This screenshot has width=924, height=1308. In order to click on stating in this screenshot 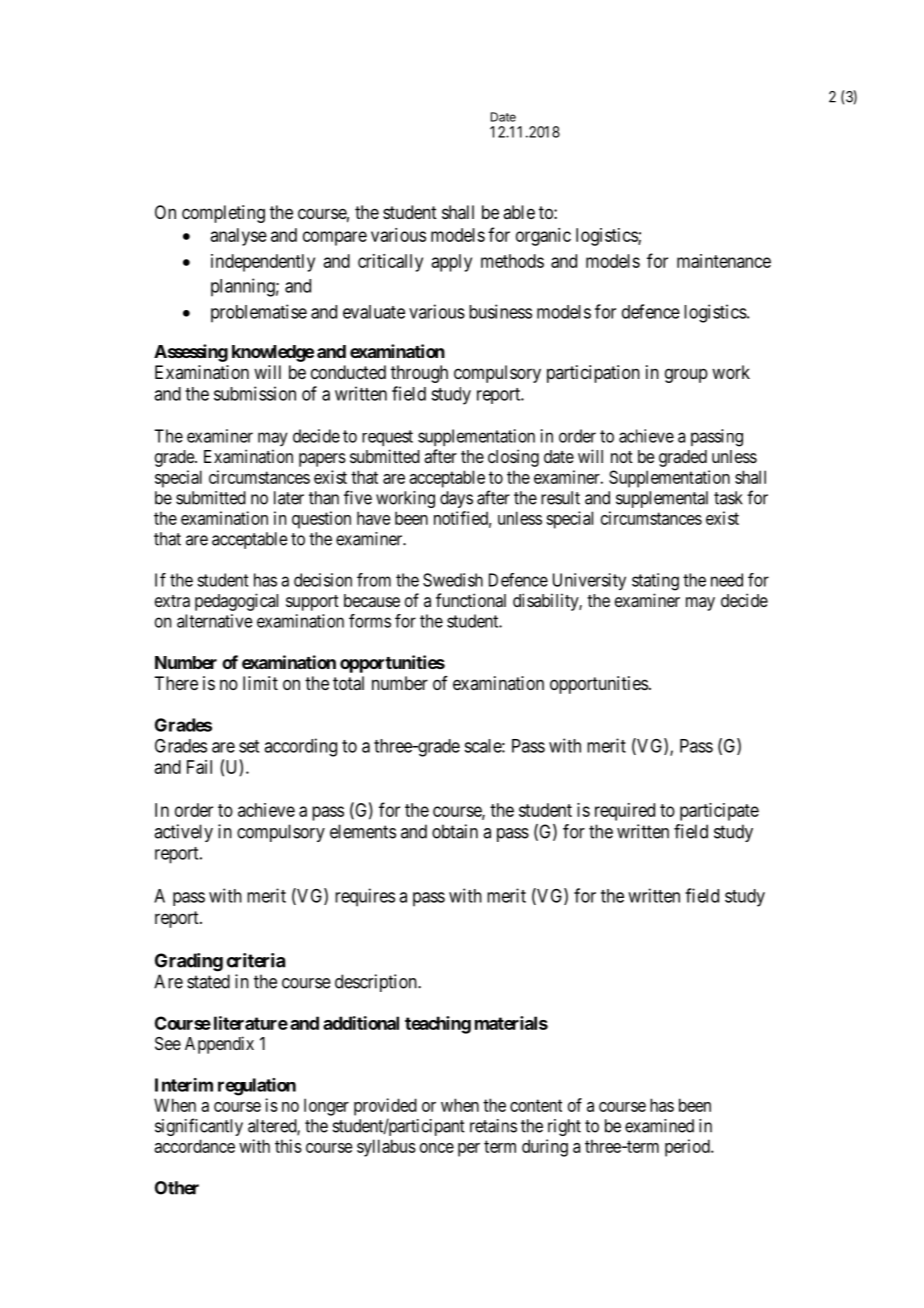, I will do `click(655, 582)`.
